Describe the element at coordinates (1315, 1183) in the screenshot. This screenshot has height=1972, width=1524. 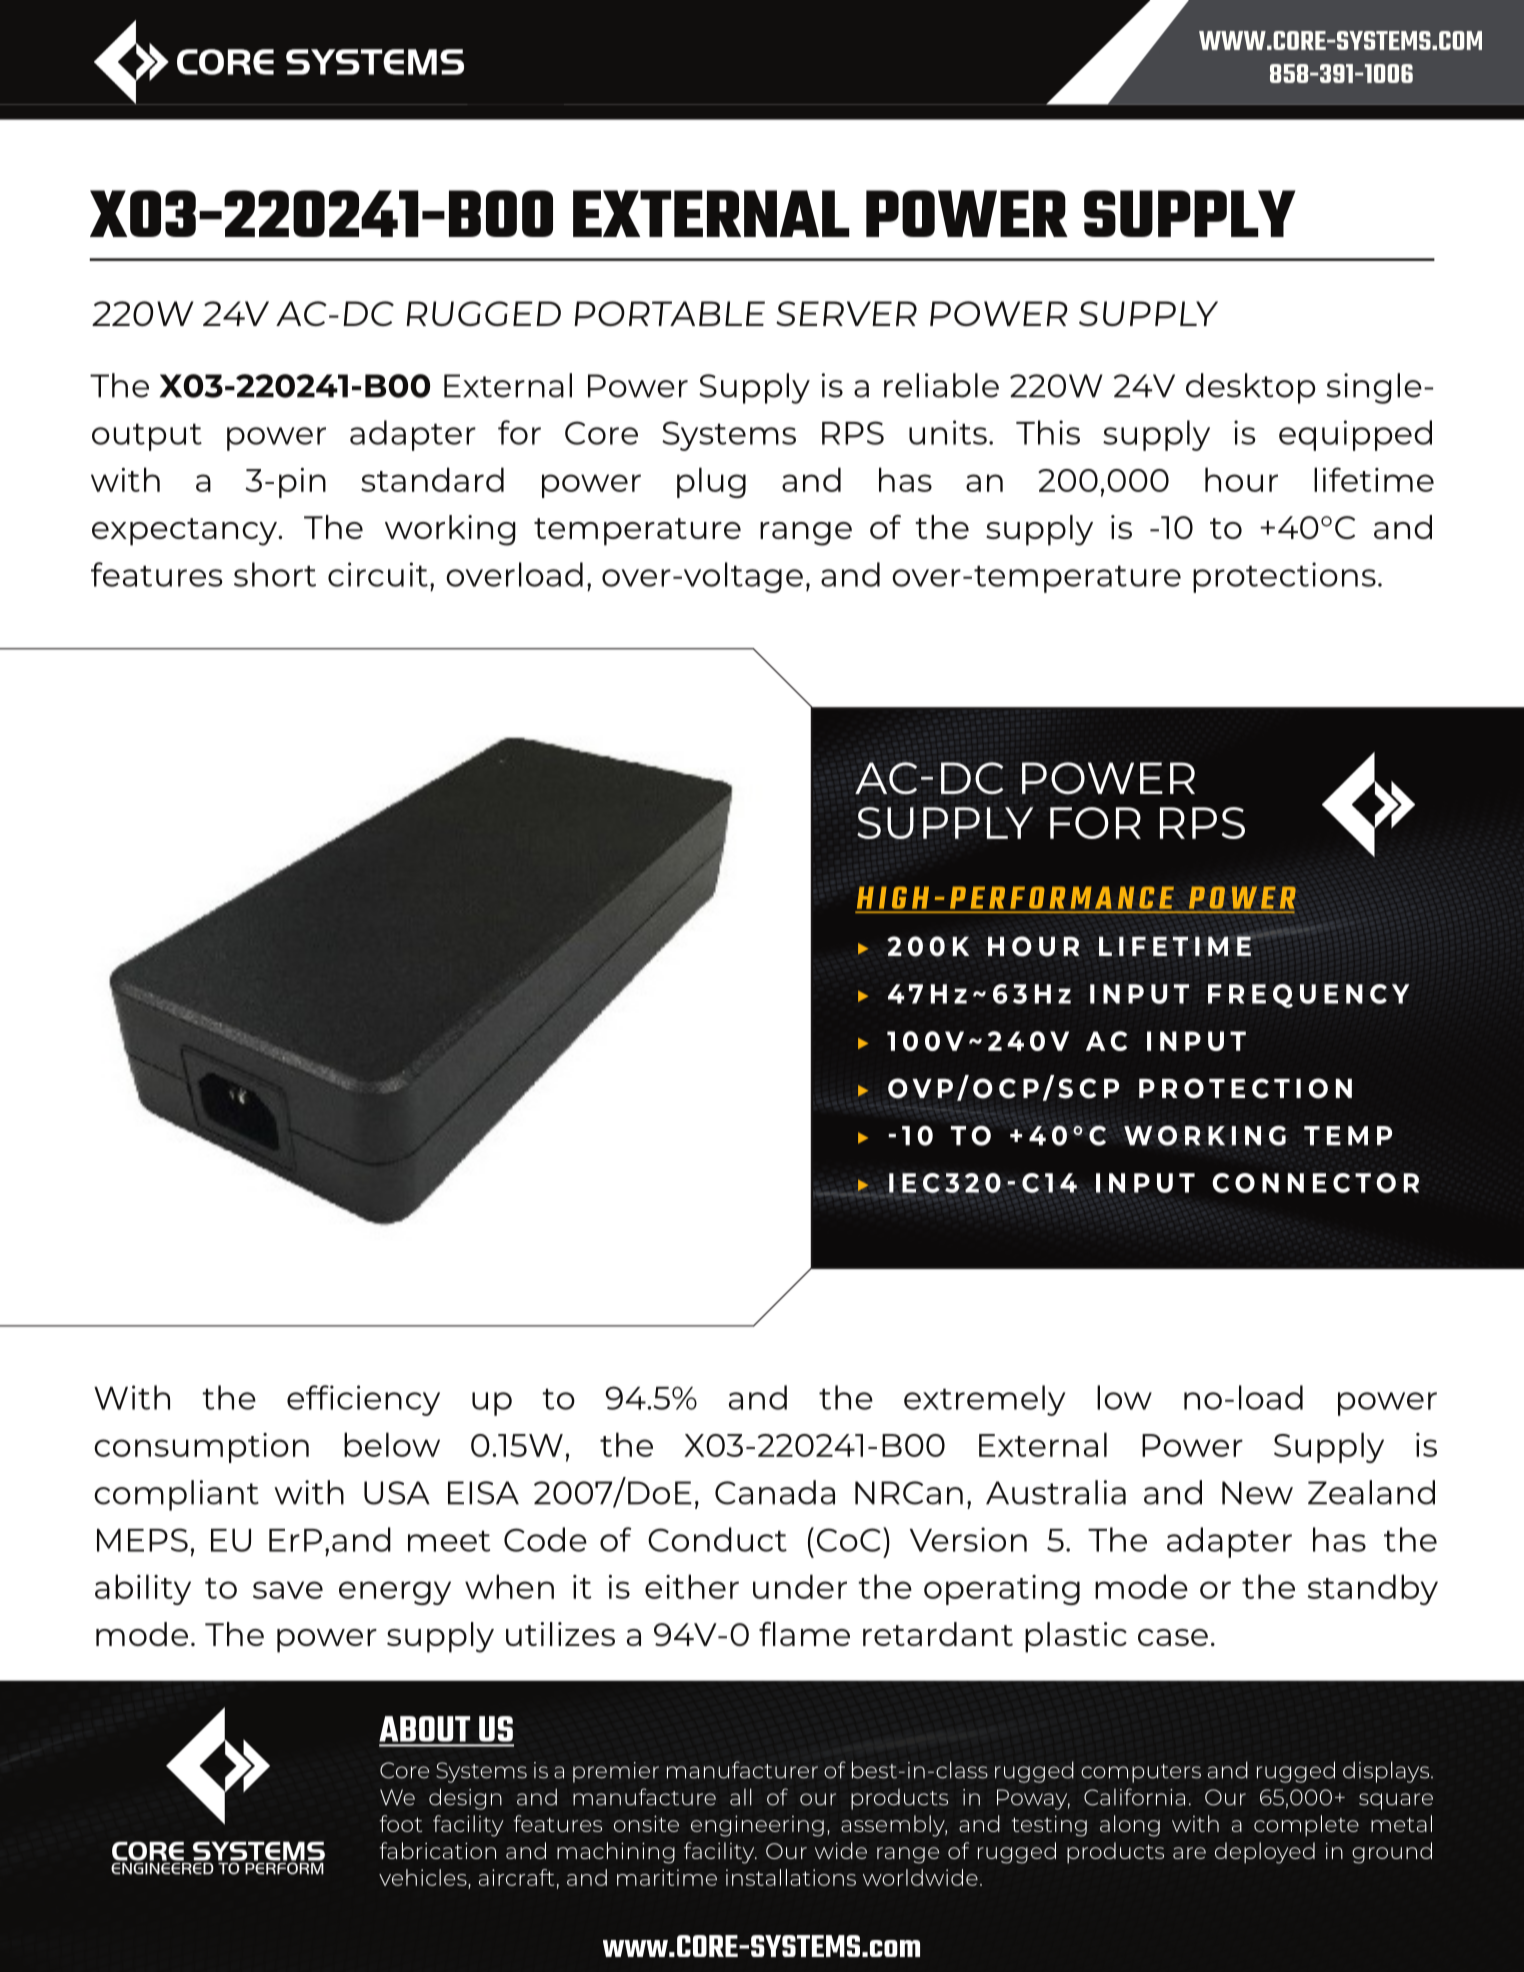
I see `CONNECTOR` at that location.
